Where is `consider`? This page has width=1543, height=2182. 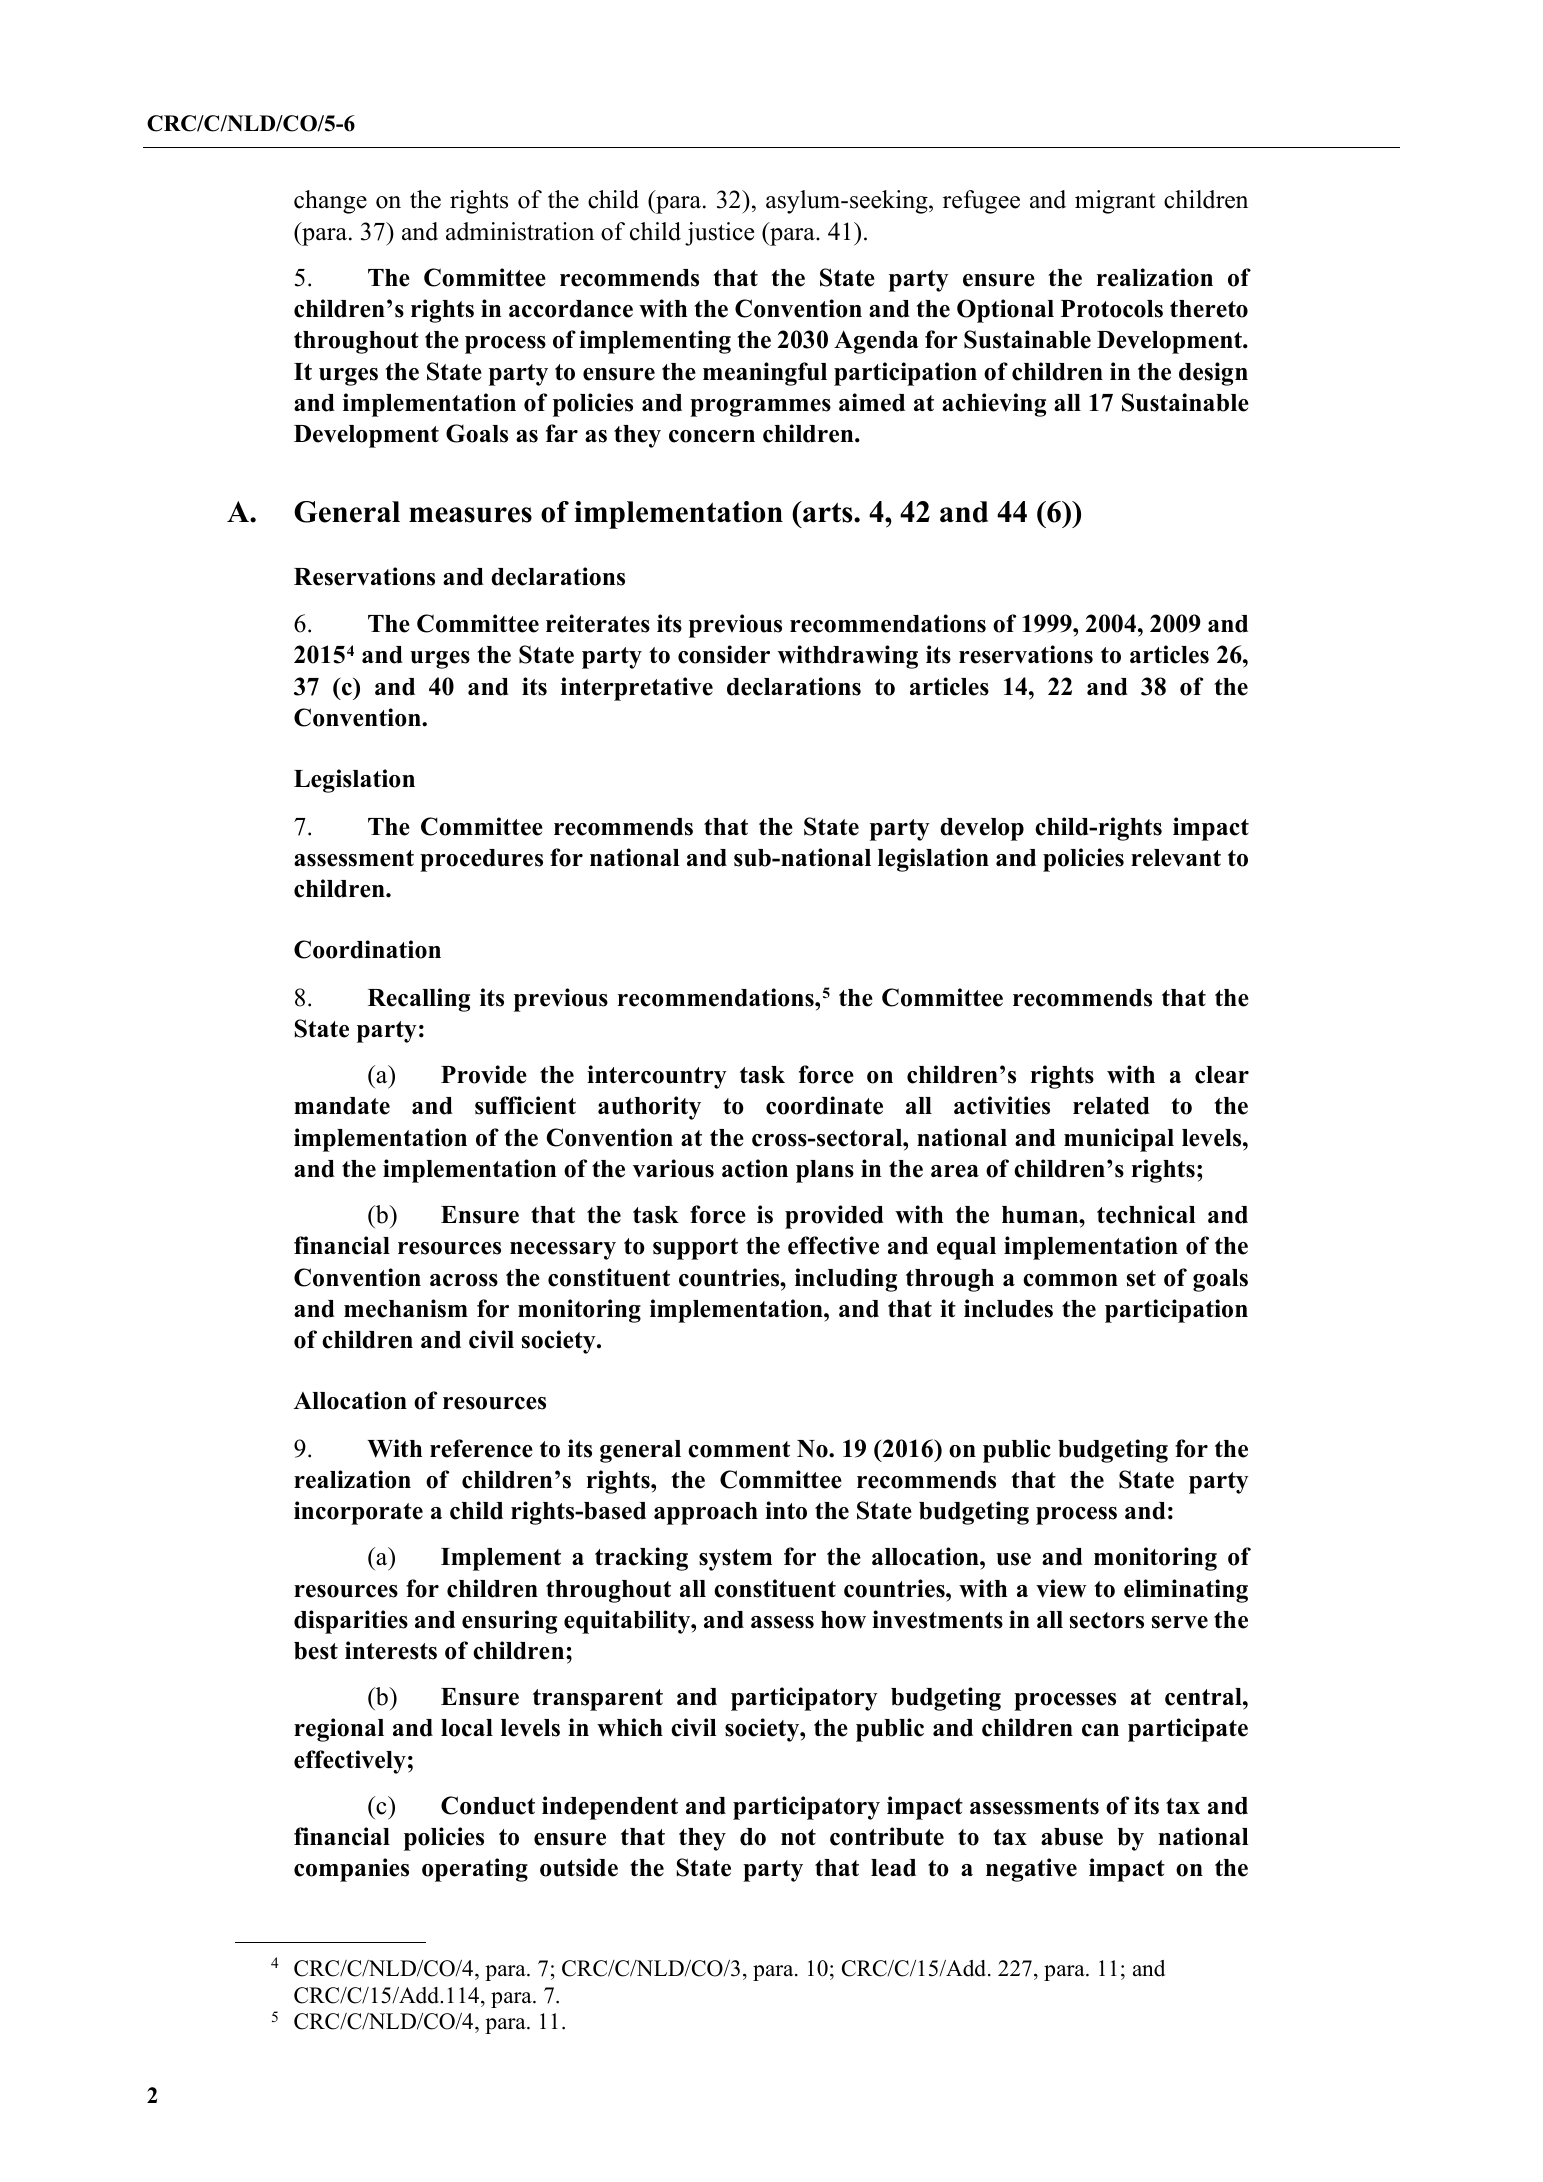
consider is located at coordinates (724, 654).
